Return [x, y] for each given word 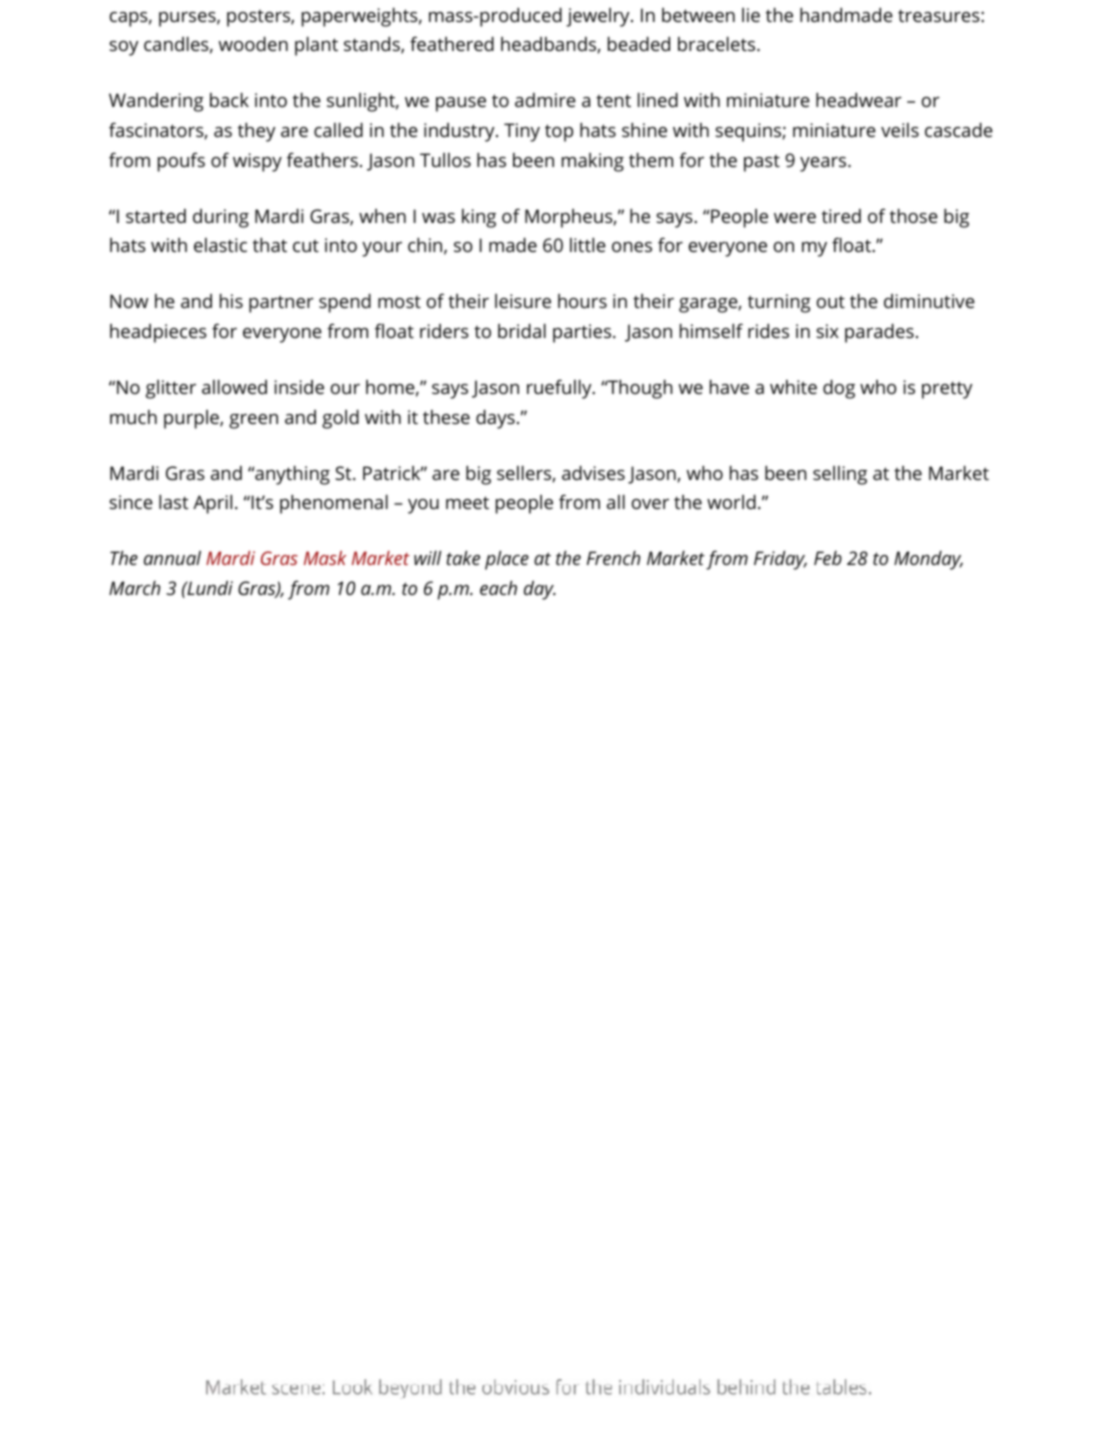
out [831, 302]
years [824, 164]
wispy [257, 162]
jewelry [599, 17]
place [507, 560]
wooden [253, 44]
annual [172, 558]
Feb [828, 558]
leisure [523, 301]
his [231, 301]
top [559, 133]
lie [751, 15]
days [495, 419]
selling [840, 475]
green [253, 421]
